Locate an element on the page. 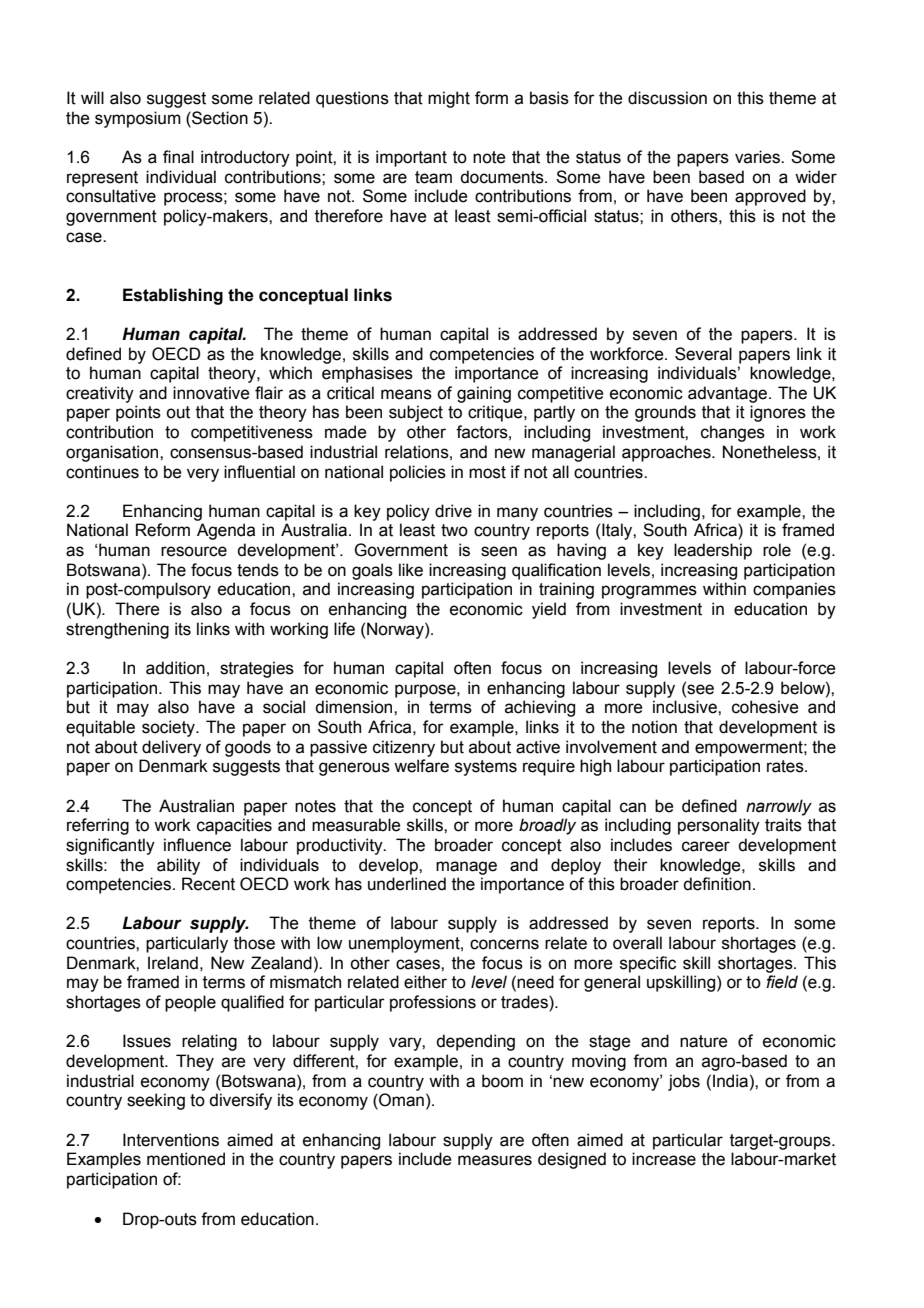 The height and width of the page is (1308, 924). Interventions is located at coordinates (171, 1140).
